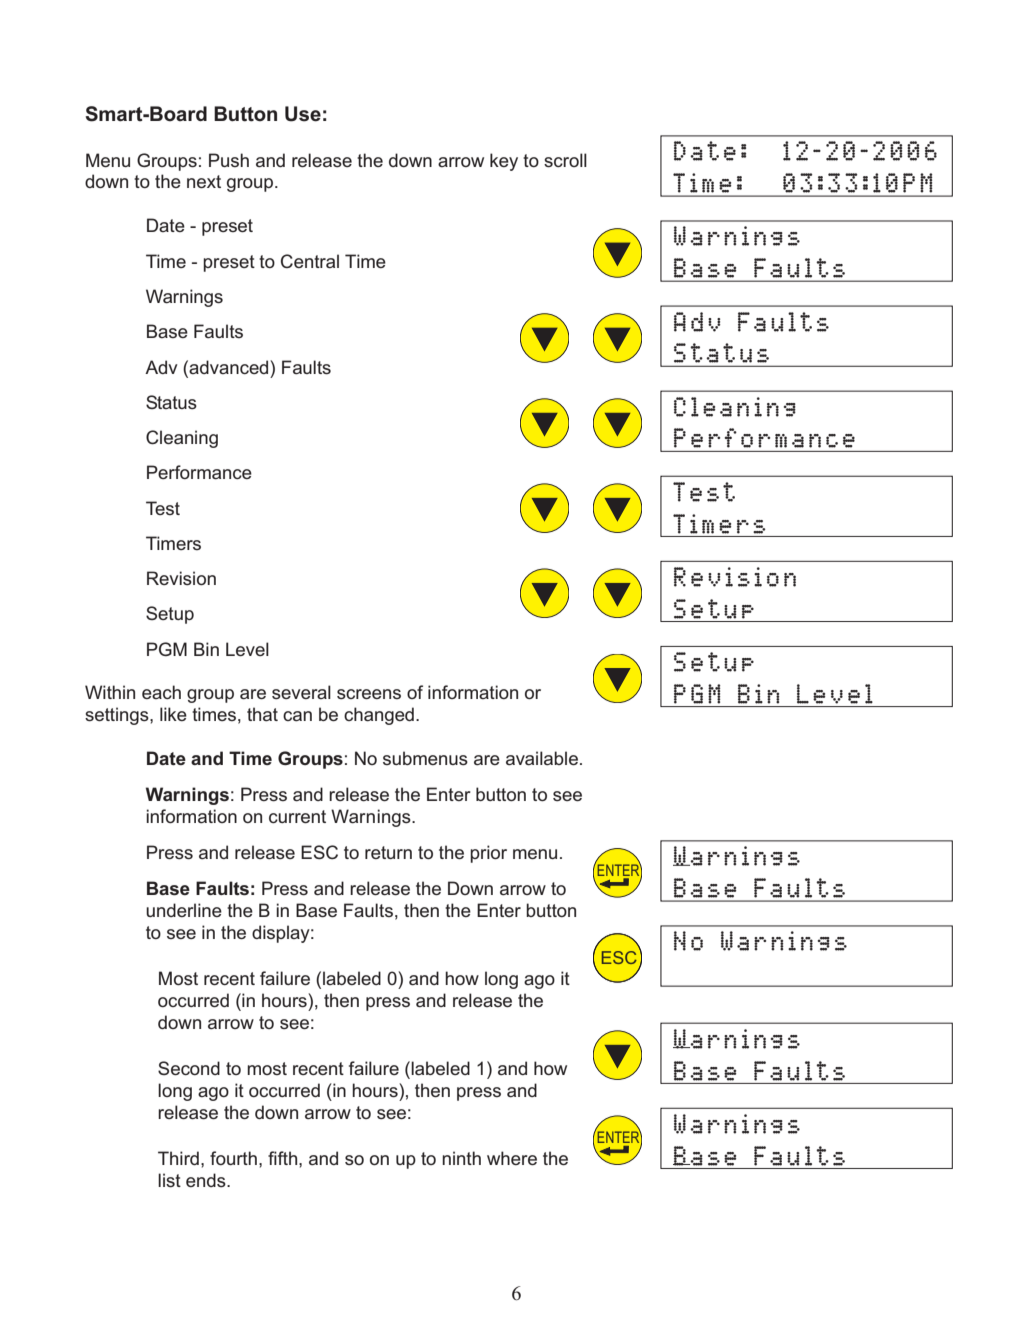 This document has width=1033, height=1337. What do you see at coordinates (369, 694) in the document?
I see `screens` at bounding box center [369, 694].
